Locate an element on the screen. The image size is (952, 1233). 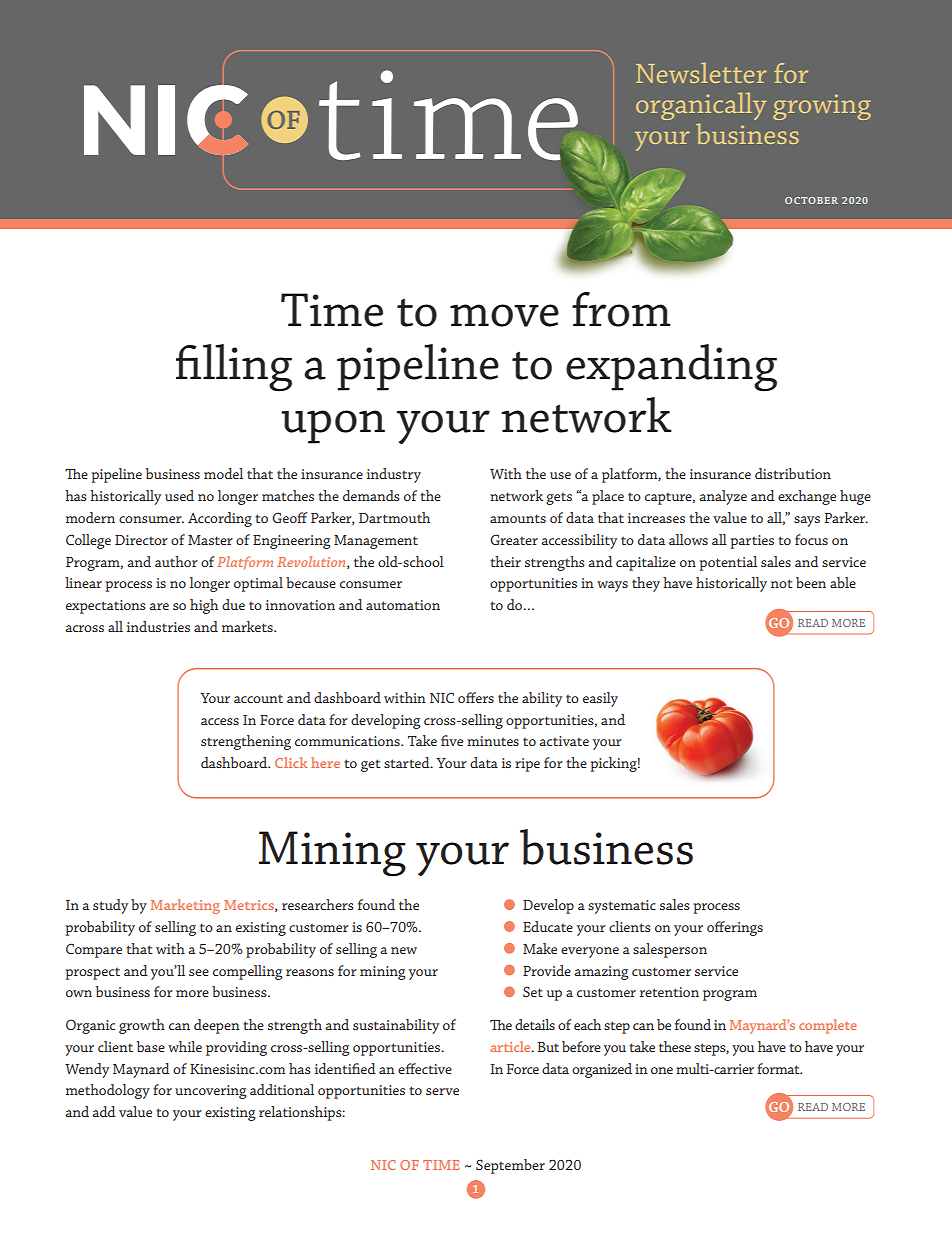
not is located at coordinates (782, 583).
